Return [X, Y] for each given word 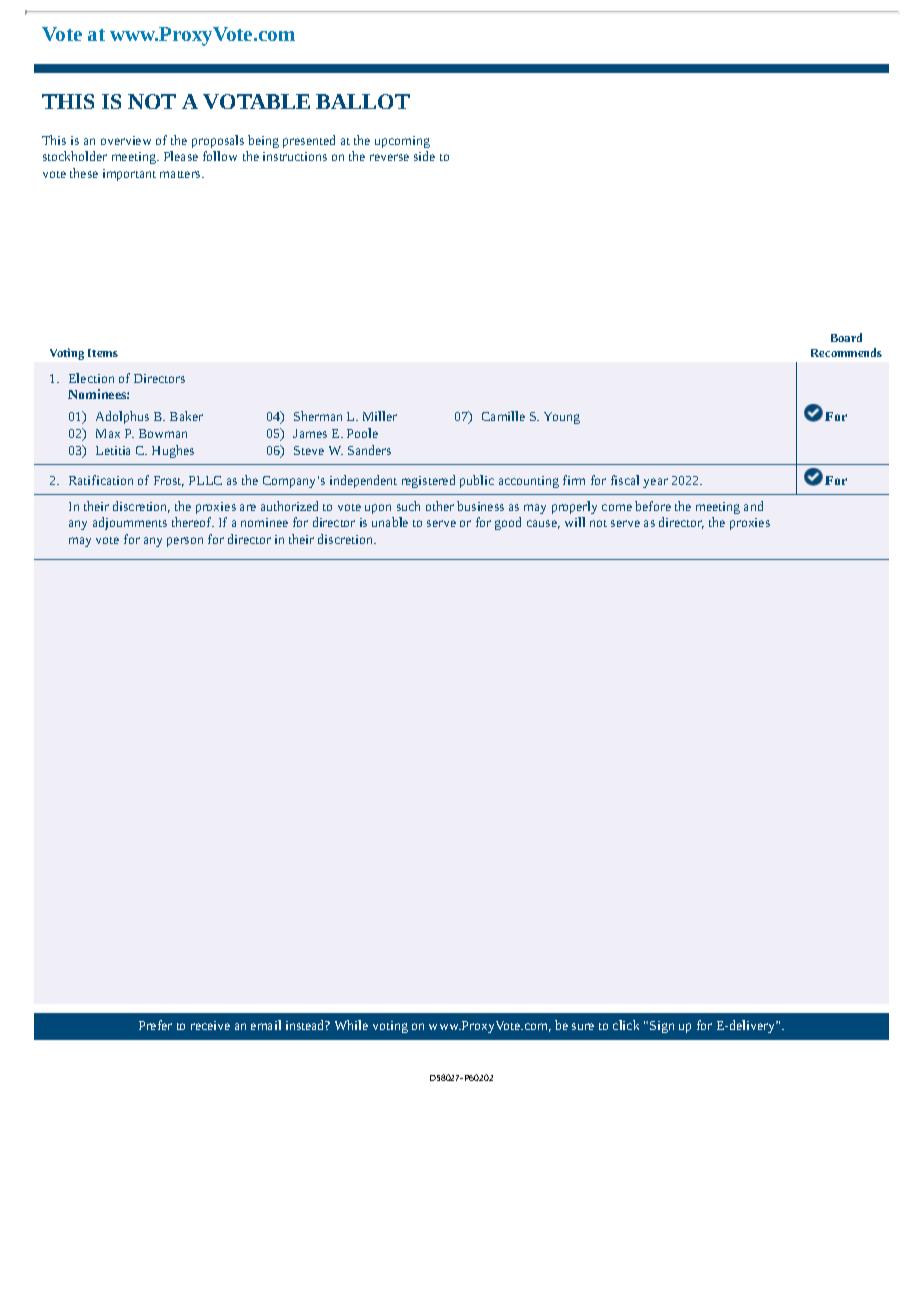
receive [210, 1025]
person [185, 542]
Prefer [155, 1025]
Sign [662, 1027]
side [424, 156]
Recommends [846, 352]
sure [583, 1026]
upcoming [402, 142]
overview [126, 140]
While [351, 1025]
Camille [503, 416]
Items [103, 353]
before [653, 506]
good [508, 523]
